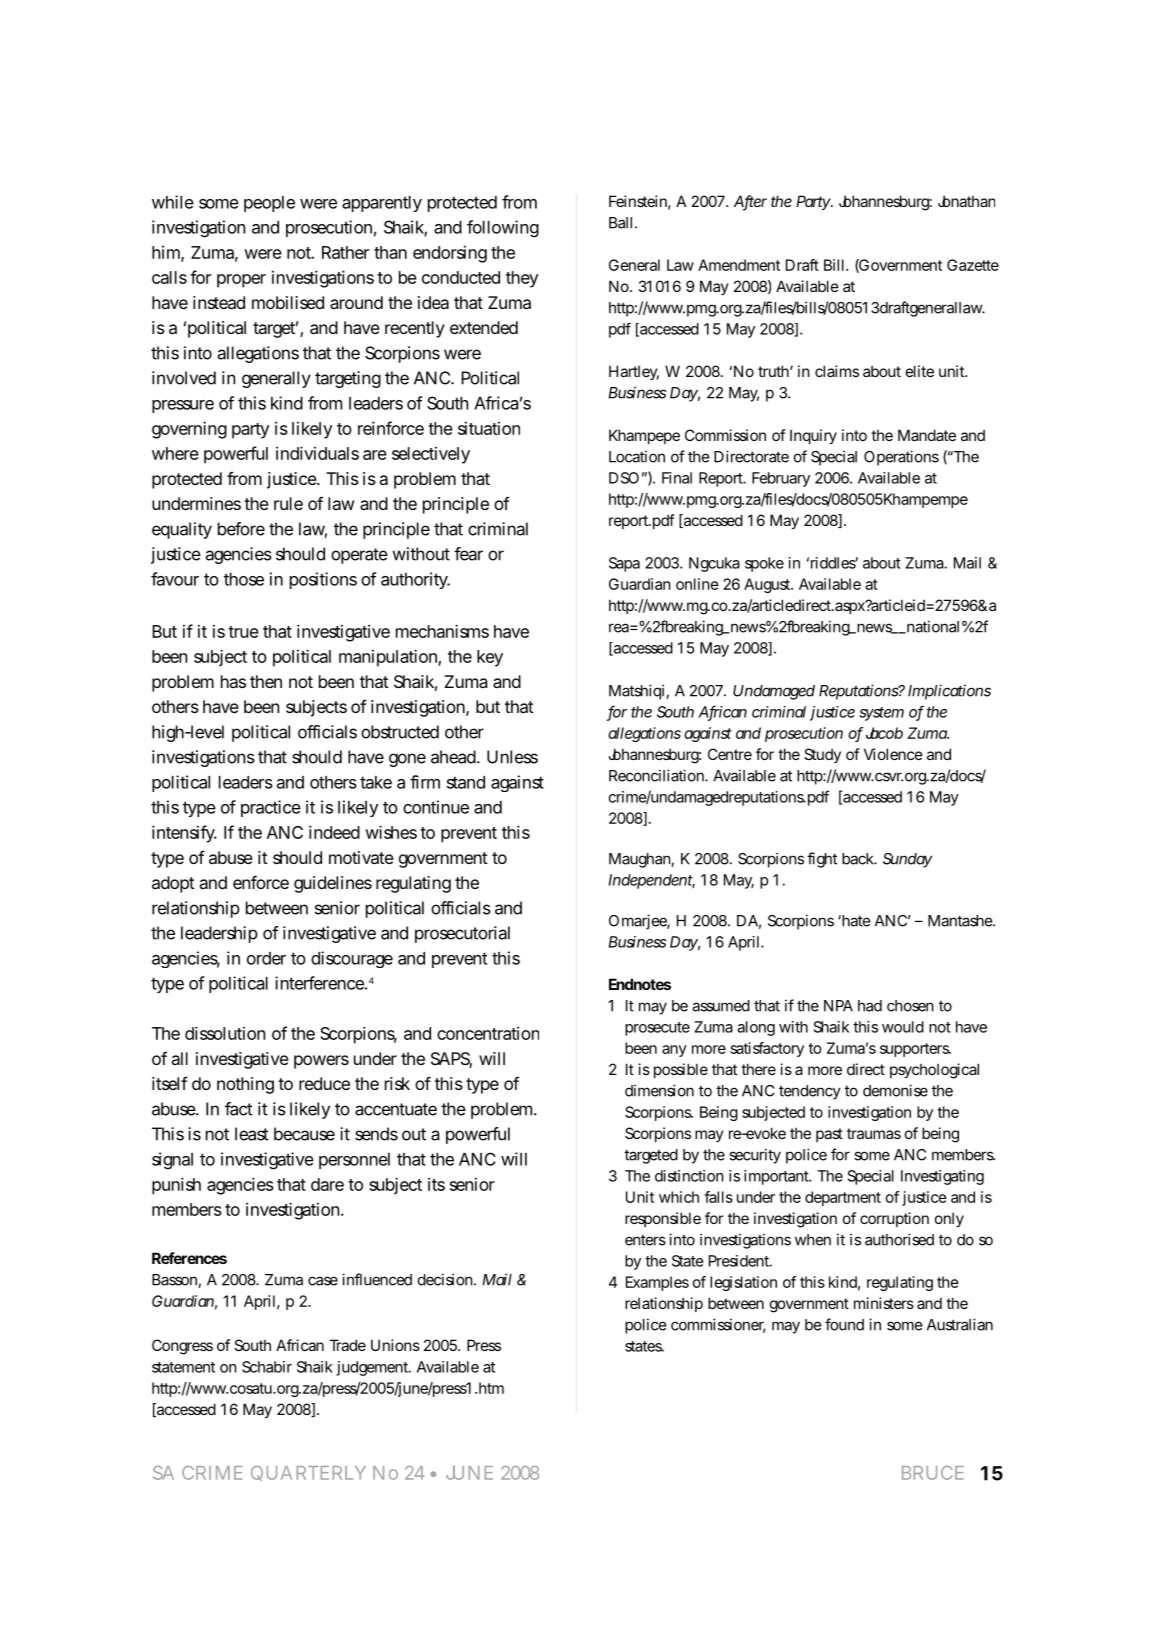  I want to click on practice, so click(271, 808).
